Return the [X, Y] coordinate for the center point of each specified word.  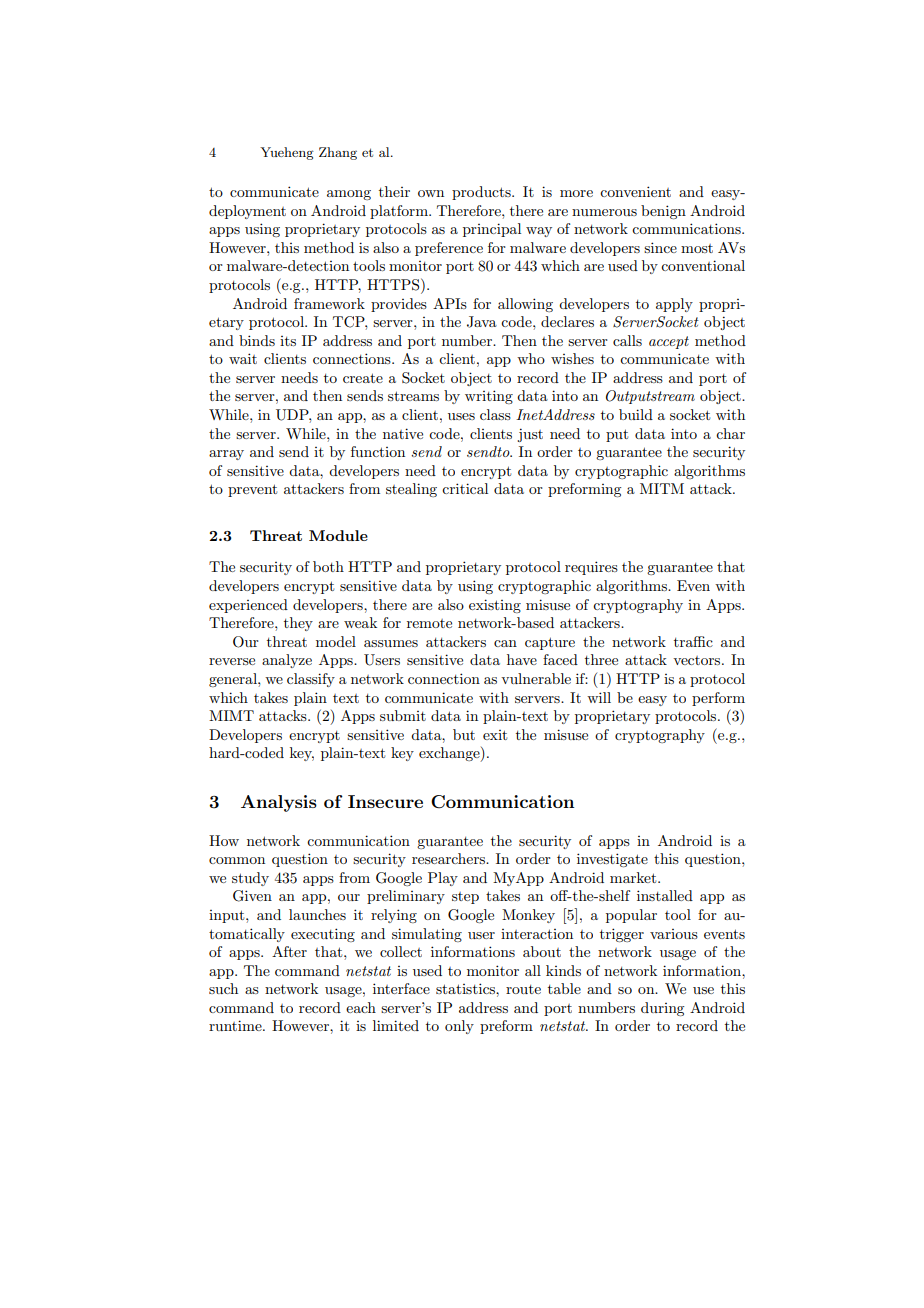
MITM [662, 488]
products [482, 193]
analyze [287, 661]
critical [465, 488]
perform [718, 699]
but [464, 734]
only [459, 1027]
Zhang [338, 153]
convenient [635, 191]
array [226, 455]
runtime [236, 1025]
